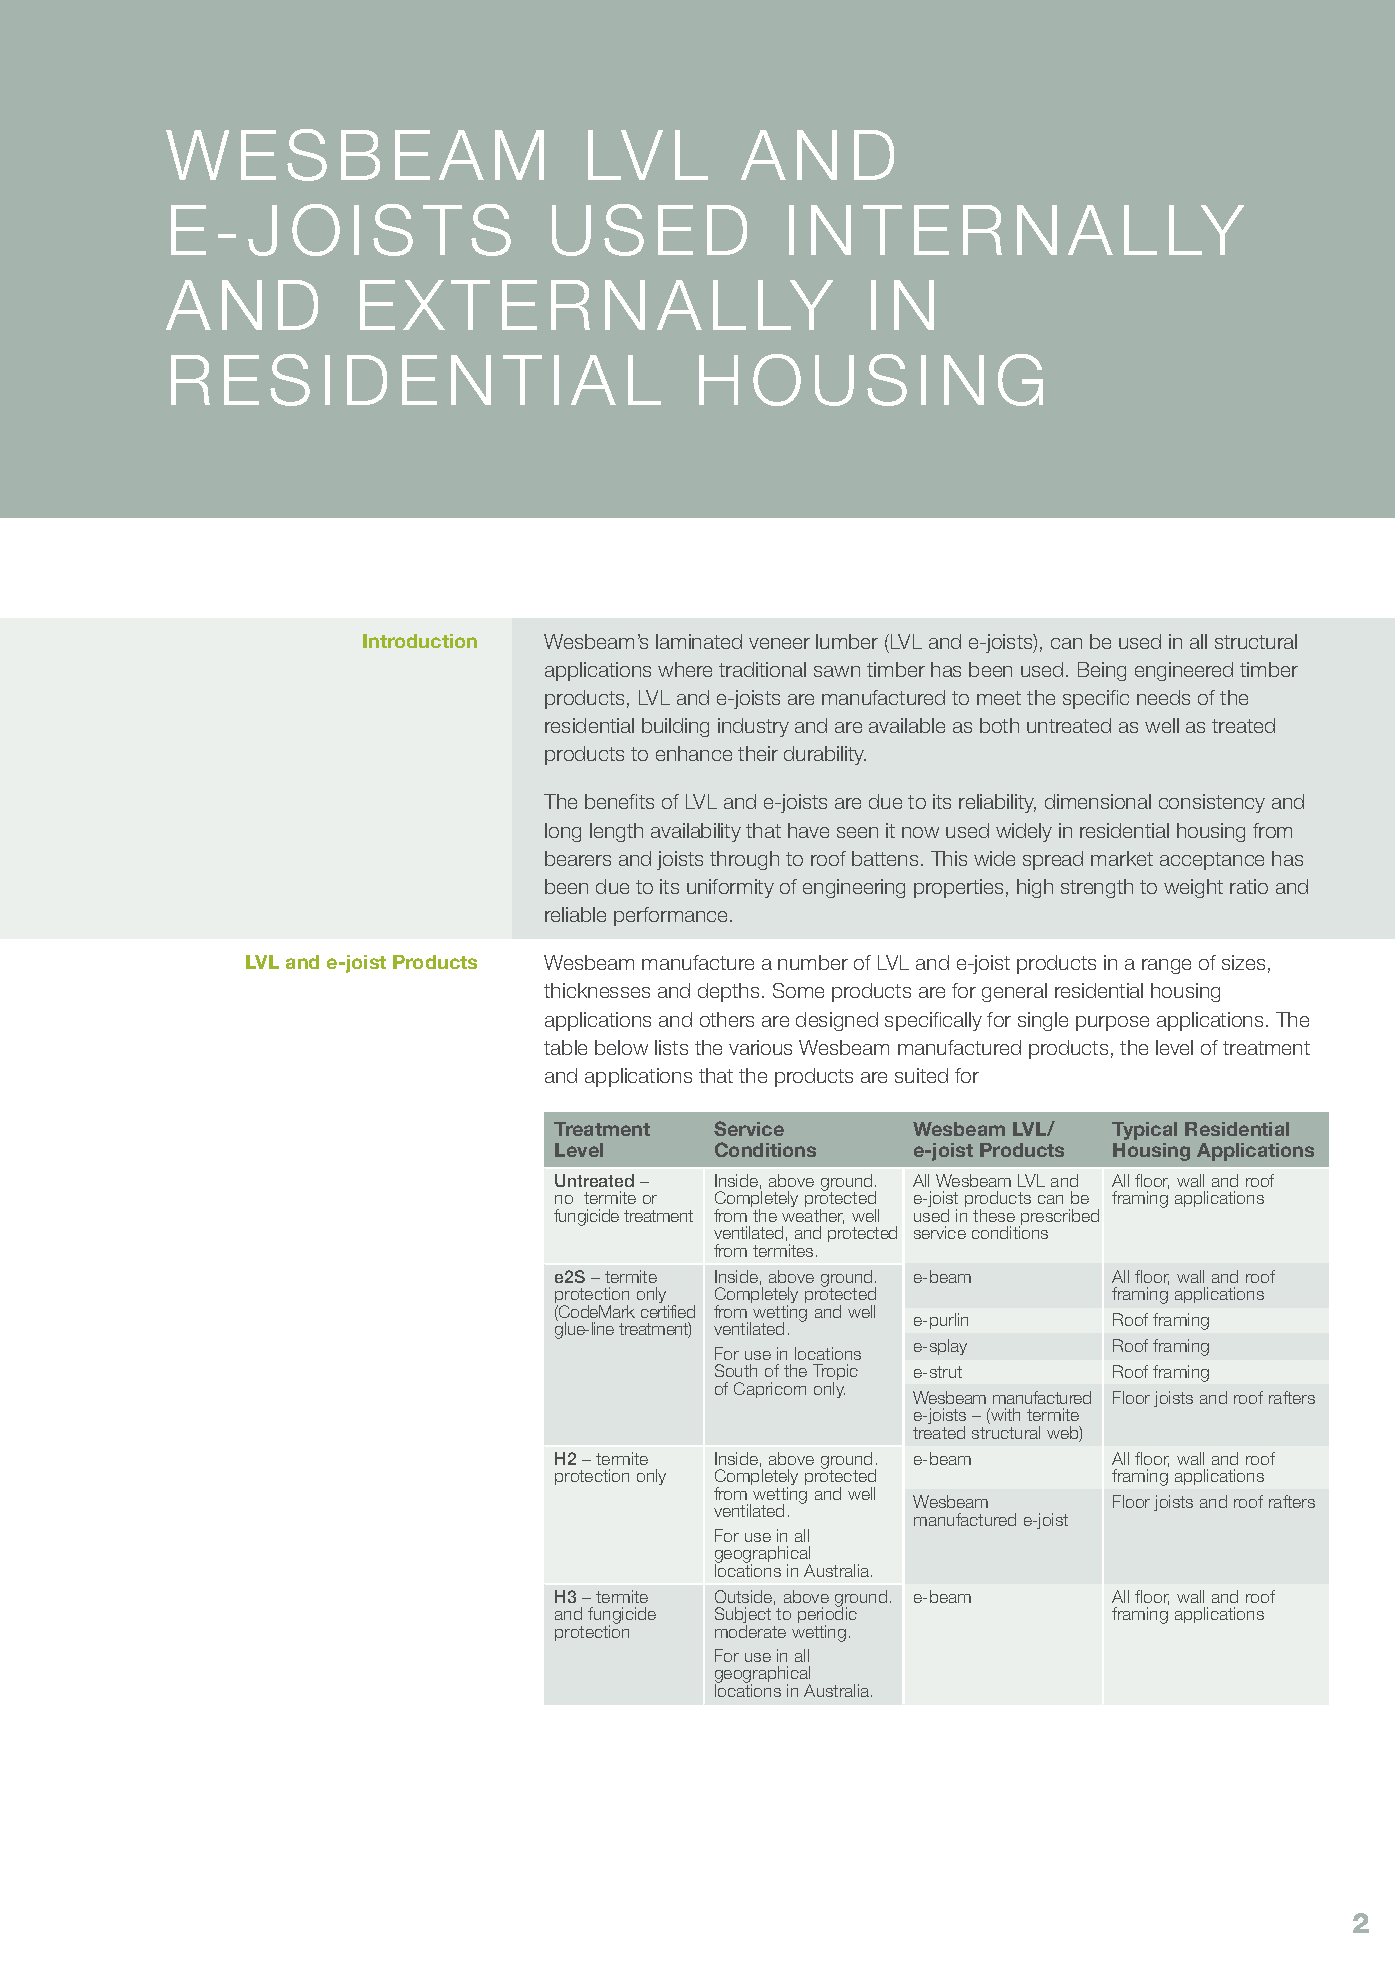 This screenshot has width=1395, height=1973. Describe the element at coordinates (1163, 697) in the screenshot. I see `needs` at that location.
